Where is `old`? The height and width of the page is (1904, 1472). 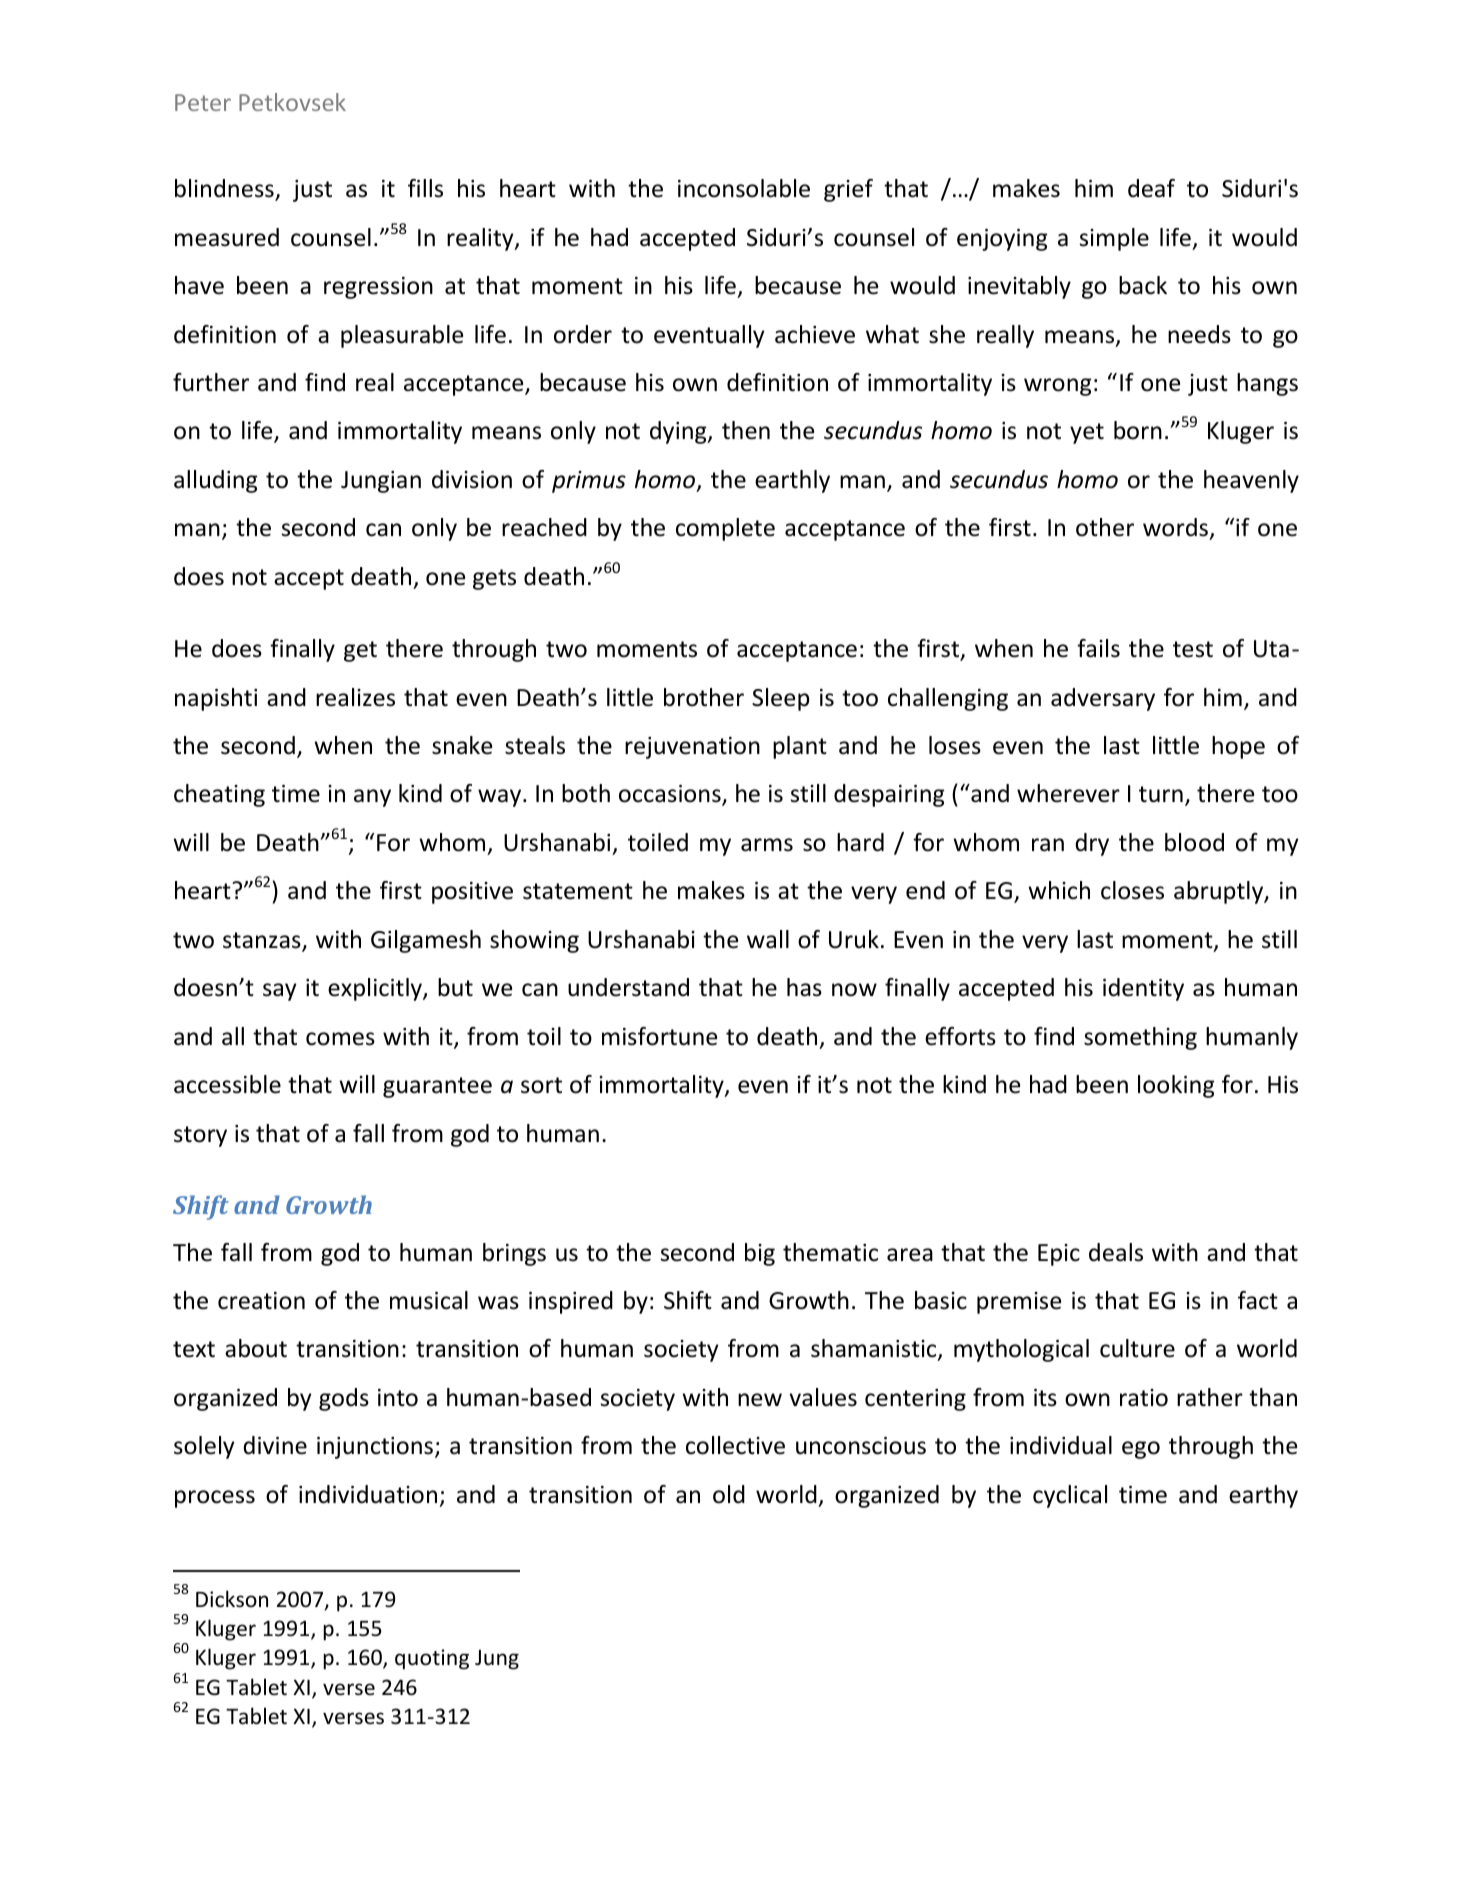
old is located at coordinates (729, 1494).
